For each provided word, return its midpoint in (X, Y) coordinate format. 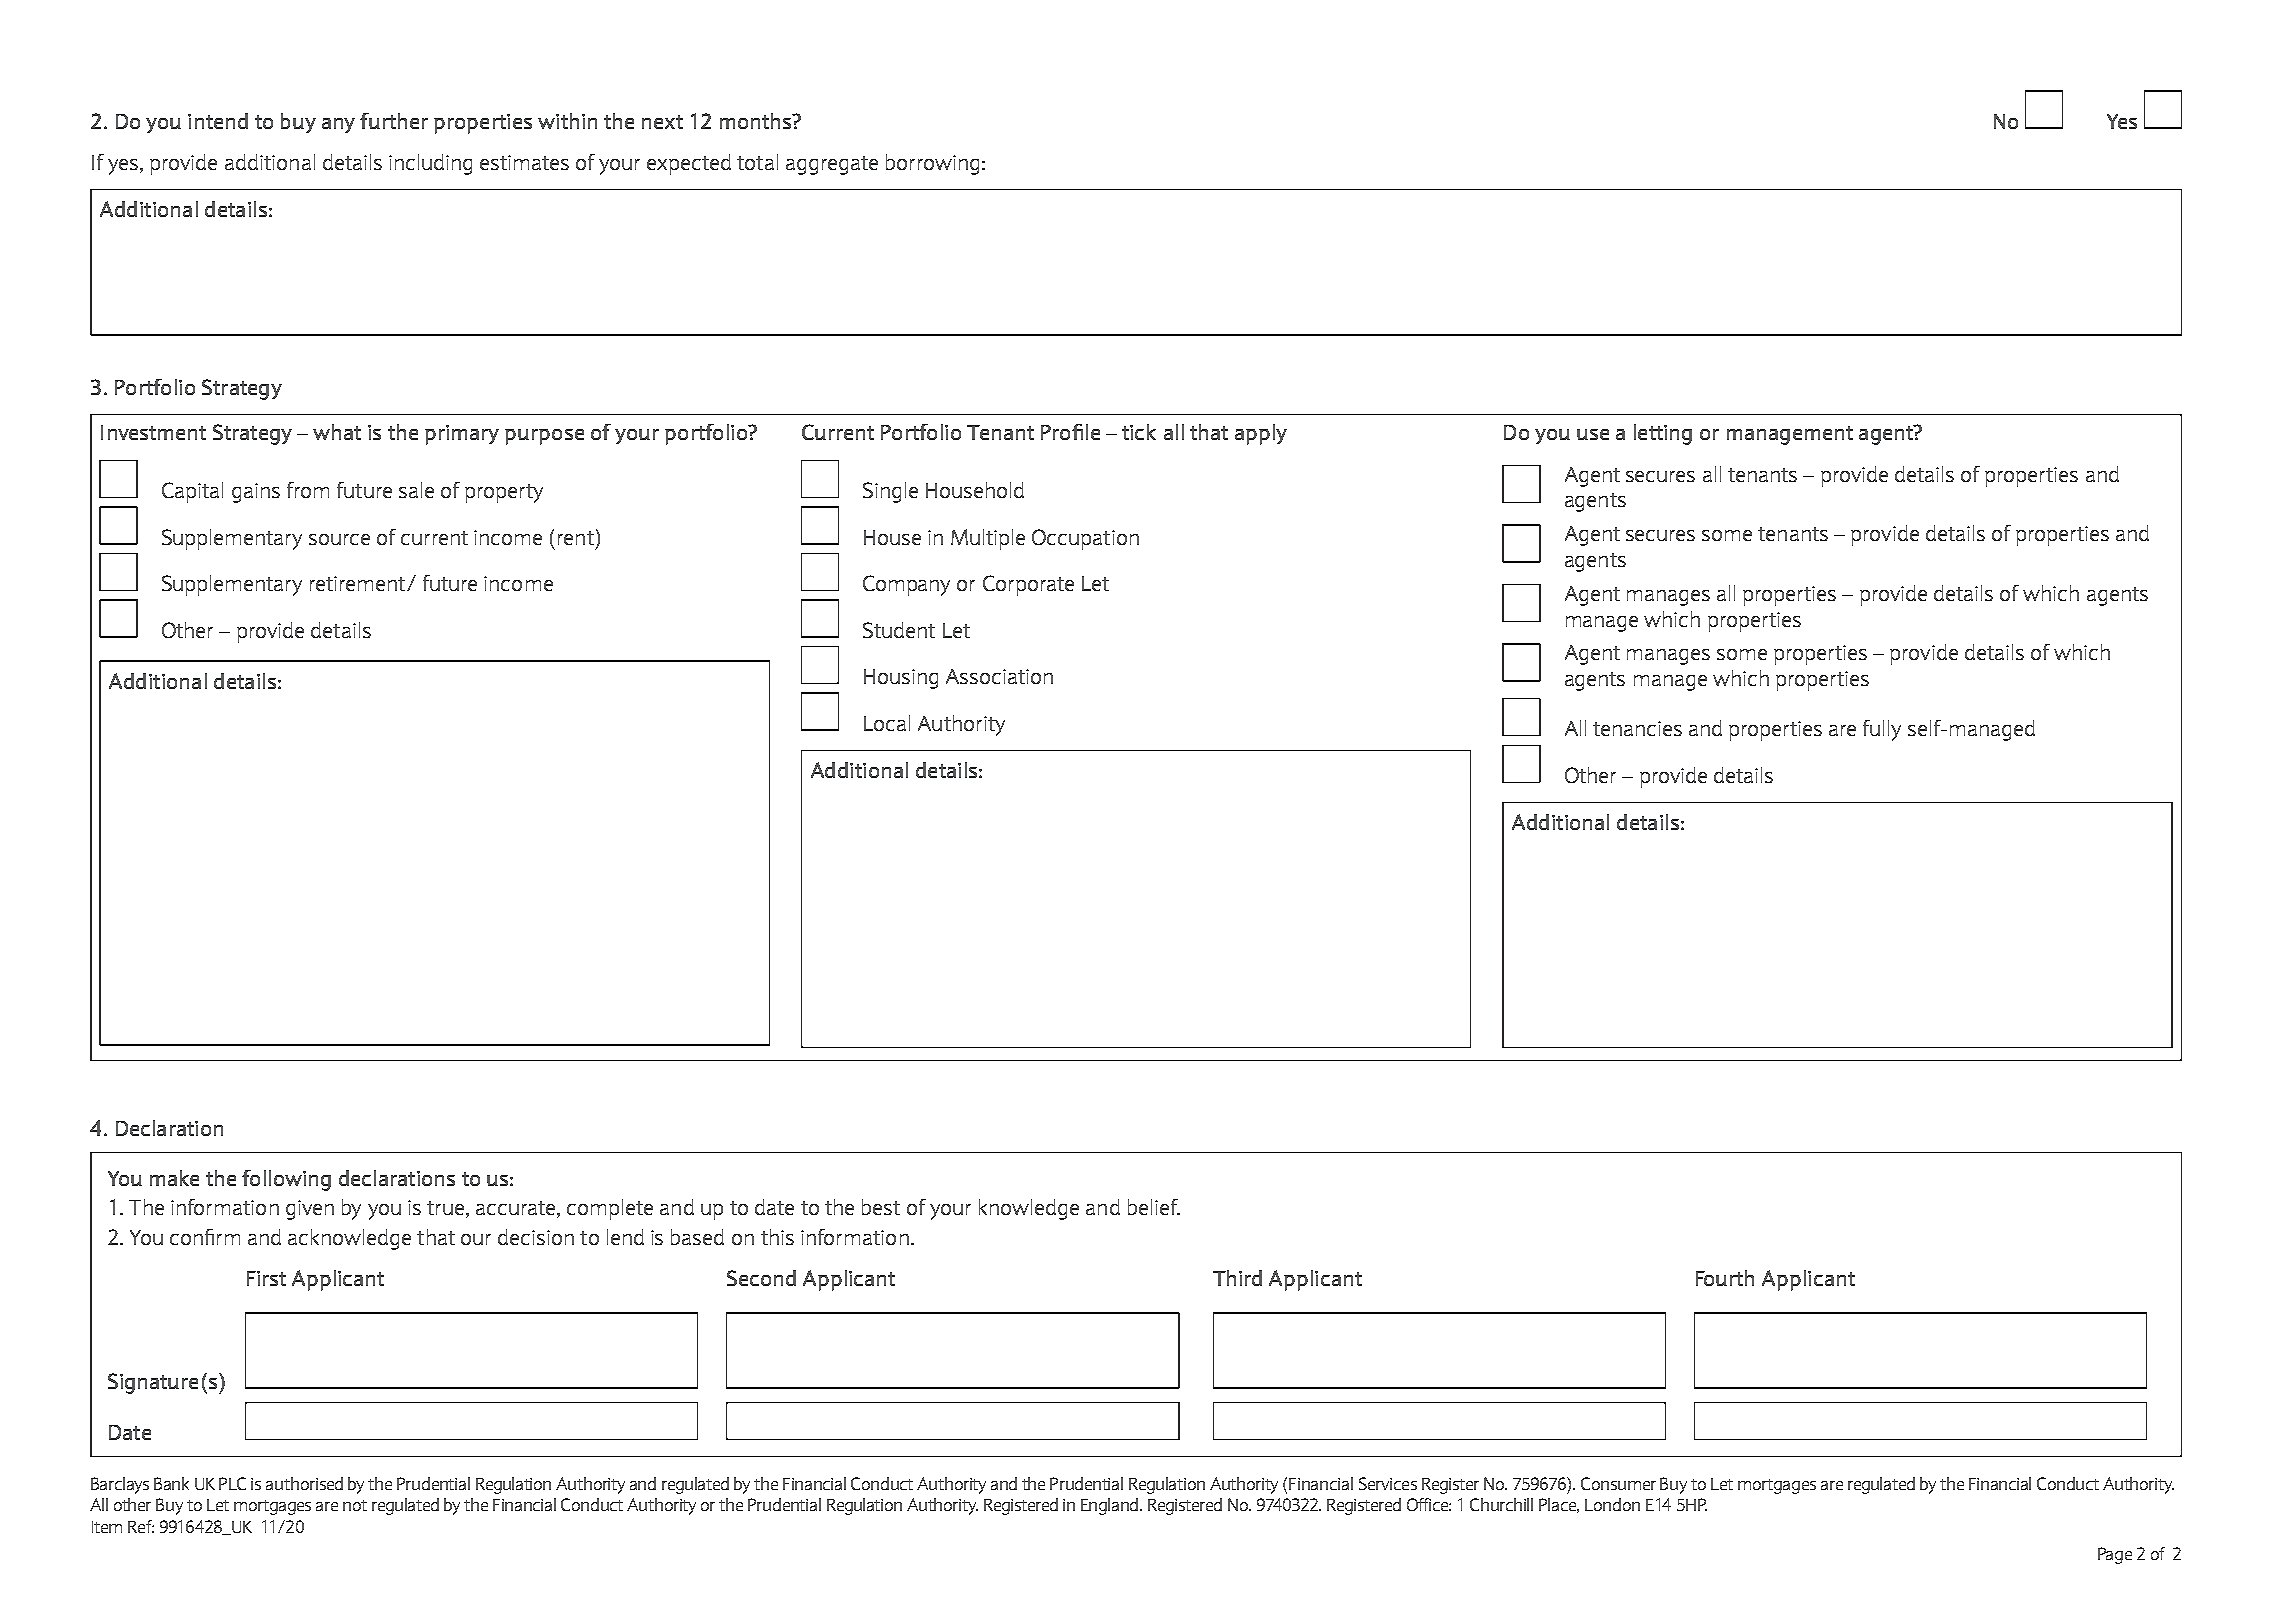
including (430, 164)
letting (1663, 434)
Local (887, 723)
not (355, 1505)
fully (1882, 730)
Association (999, 676)
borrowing (932, 164)
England (1111, 1506)
